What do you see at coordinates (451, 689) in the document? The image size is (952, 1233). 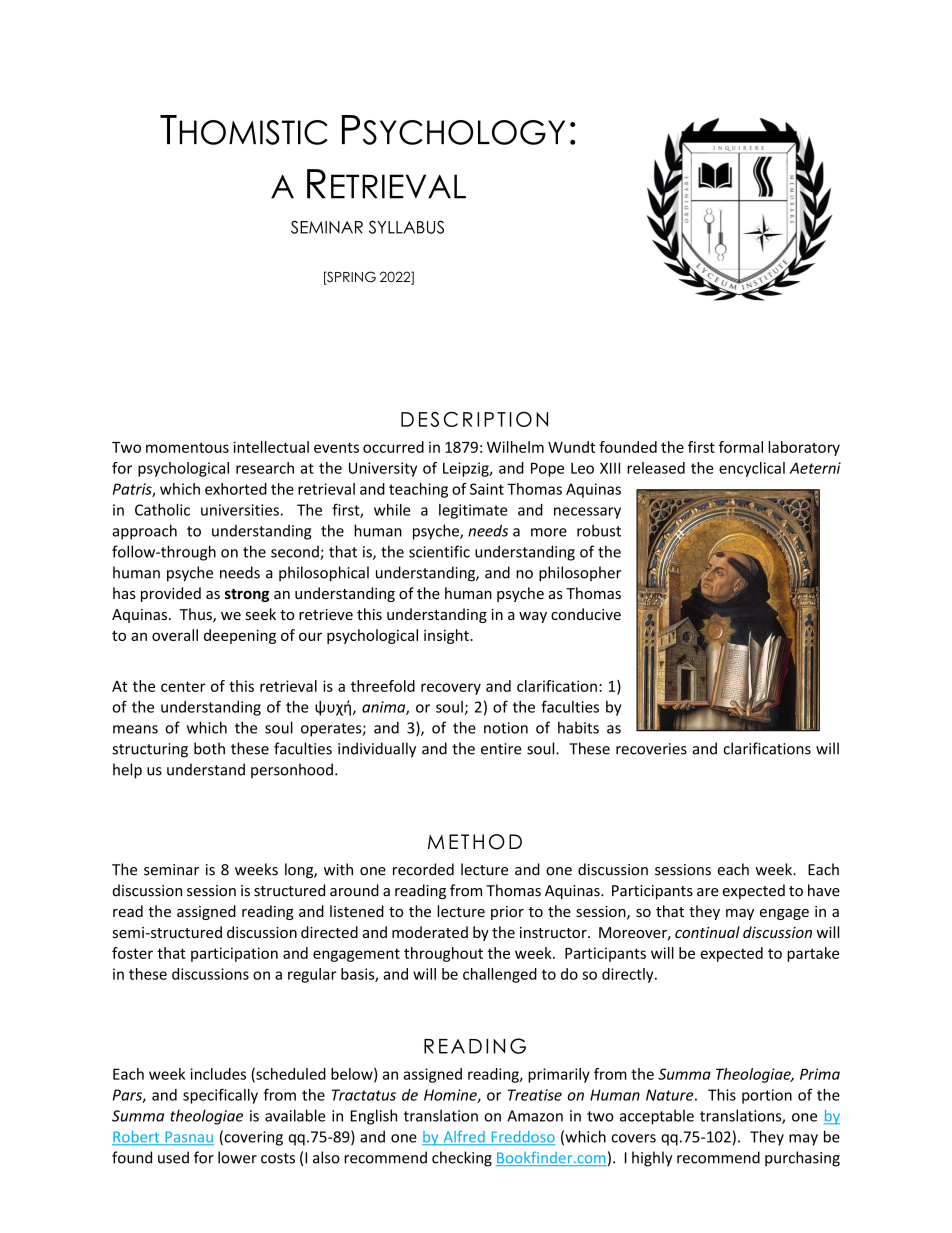 I see `recovery` at bounding box center [451, 689].
